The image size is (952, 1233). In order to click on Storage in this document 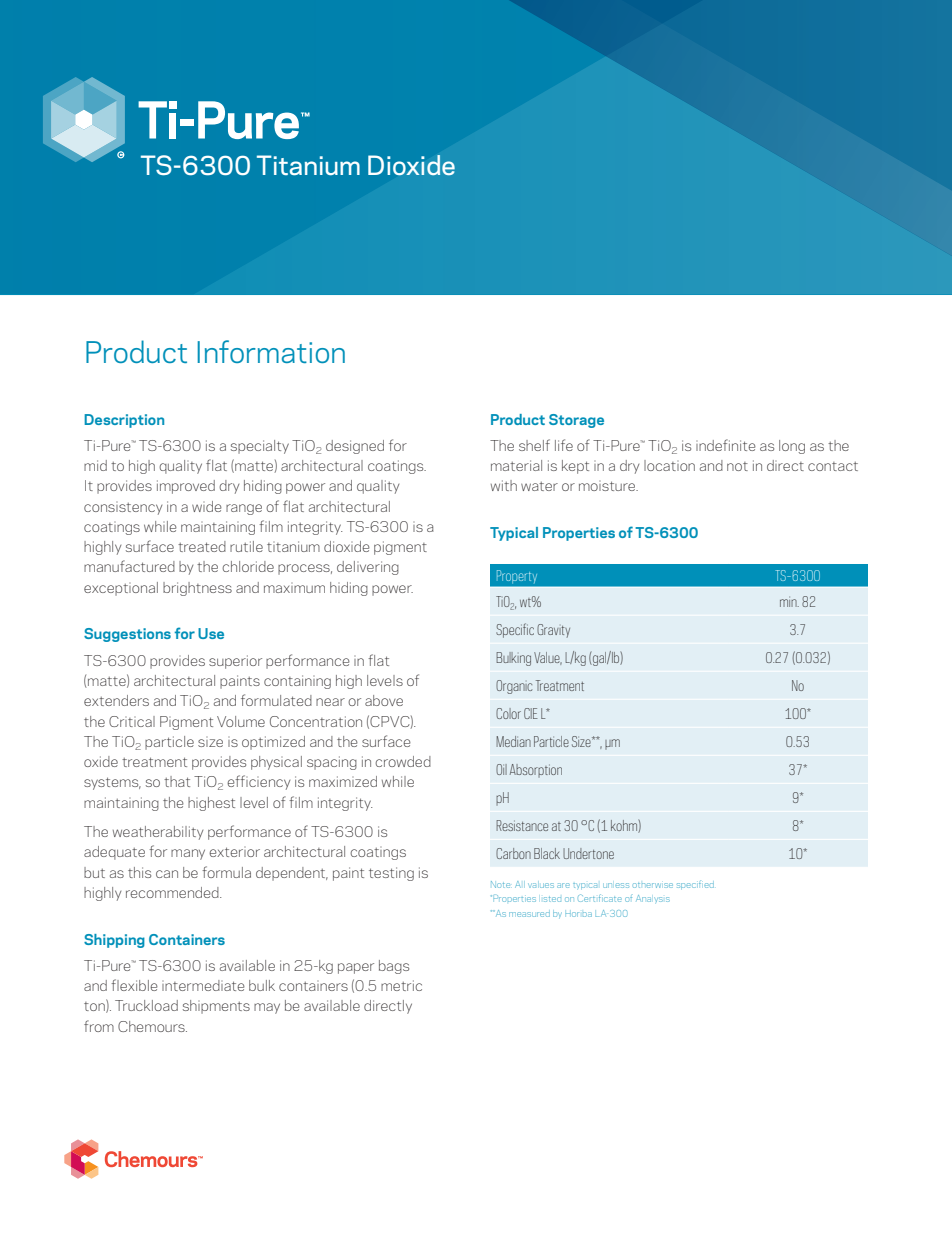, I will do `click(576, 421)`.
